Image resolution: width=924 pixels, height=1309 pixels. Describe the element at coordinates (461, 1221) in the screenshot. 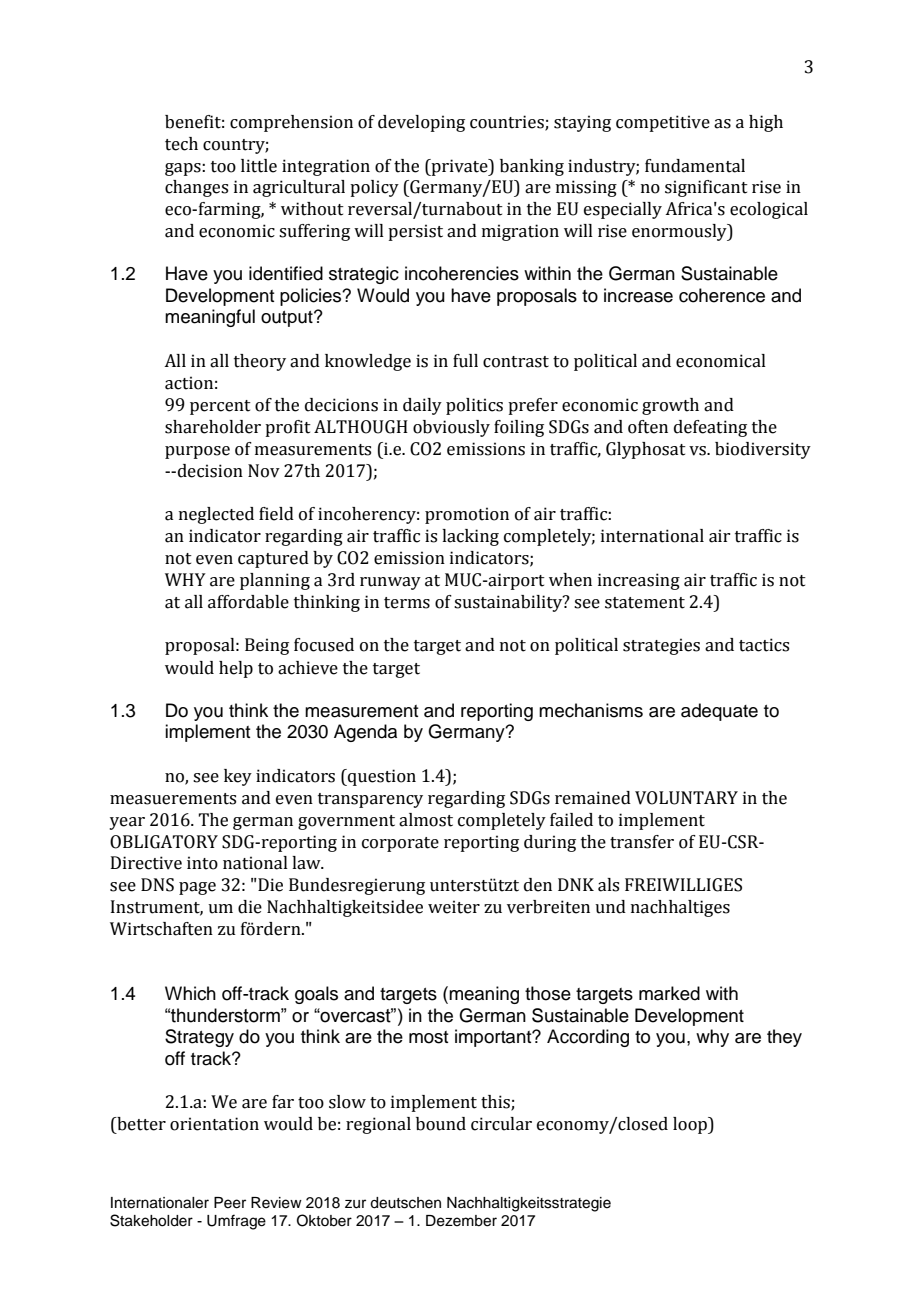

I see `Dezember` at that location.
